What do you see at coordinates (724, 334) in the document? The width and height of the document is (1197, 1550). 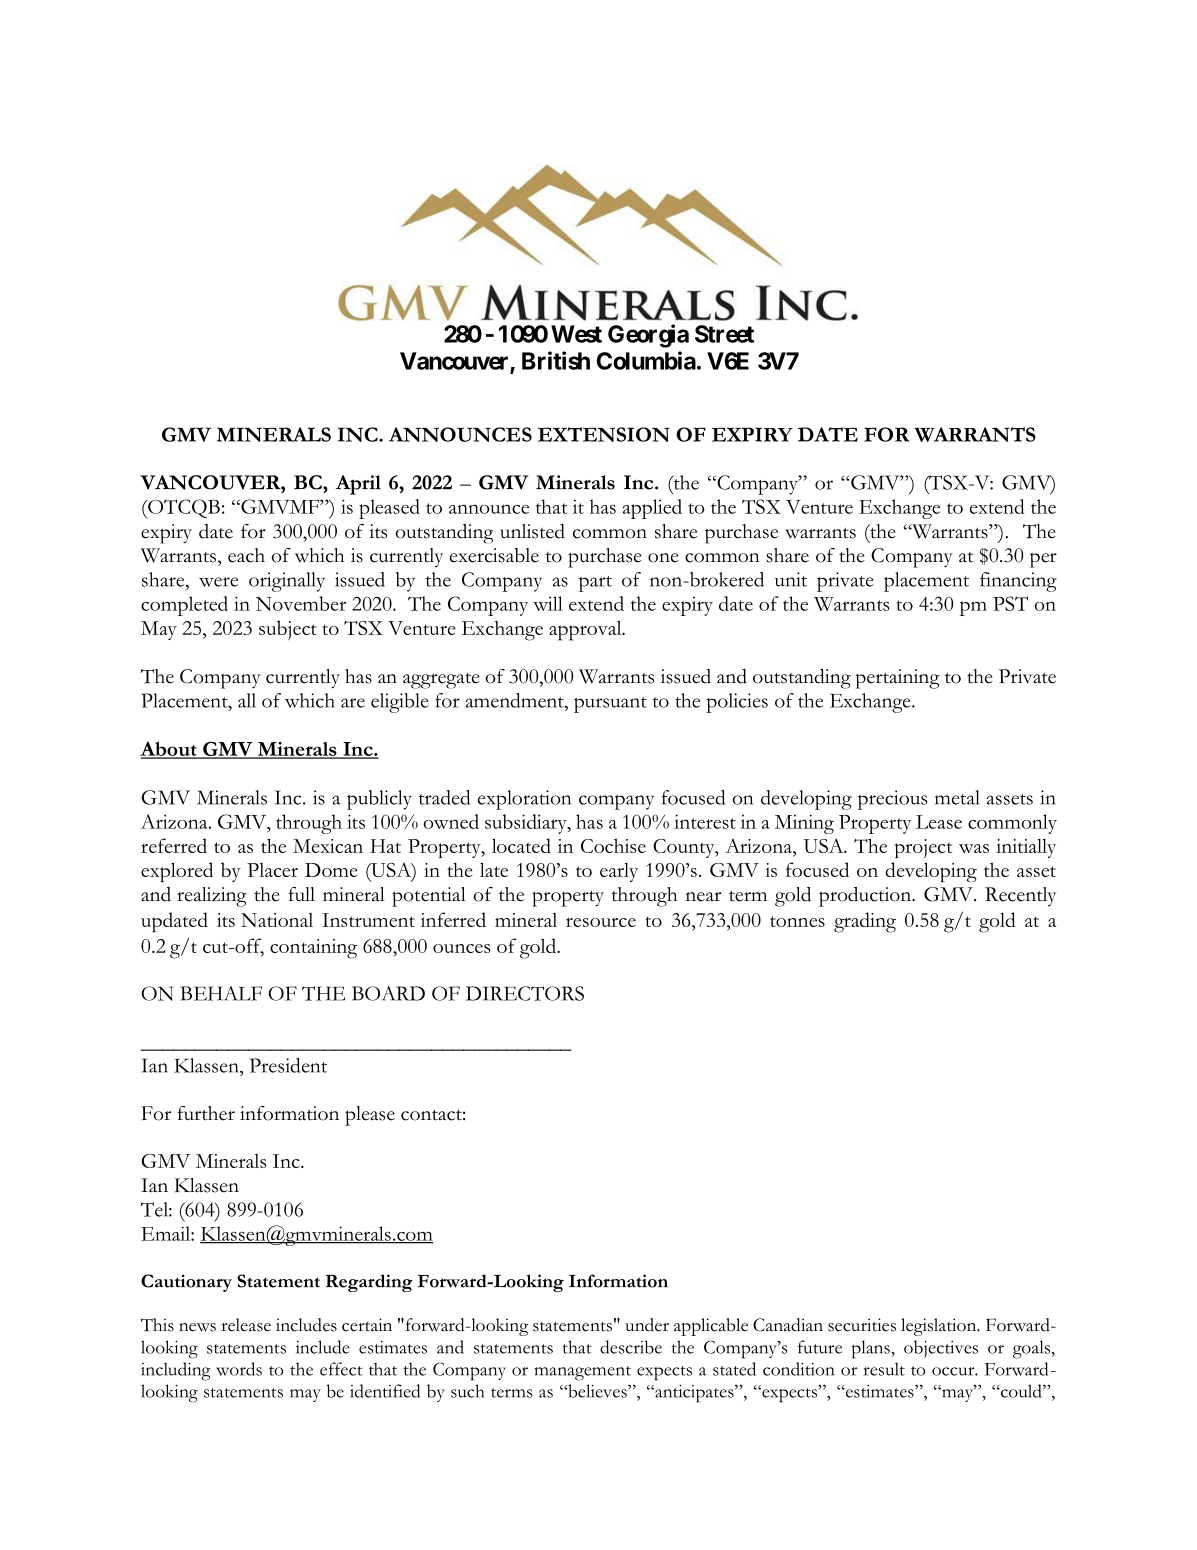 I see `Street` at bounding box center [724, 334].
